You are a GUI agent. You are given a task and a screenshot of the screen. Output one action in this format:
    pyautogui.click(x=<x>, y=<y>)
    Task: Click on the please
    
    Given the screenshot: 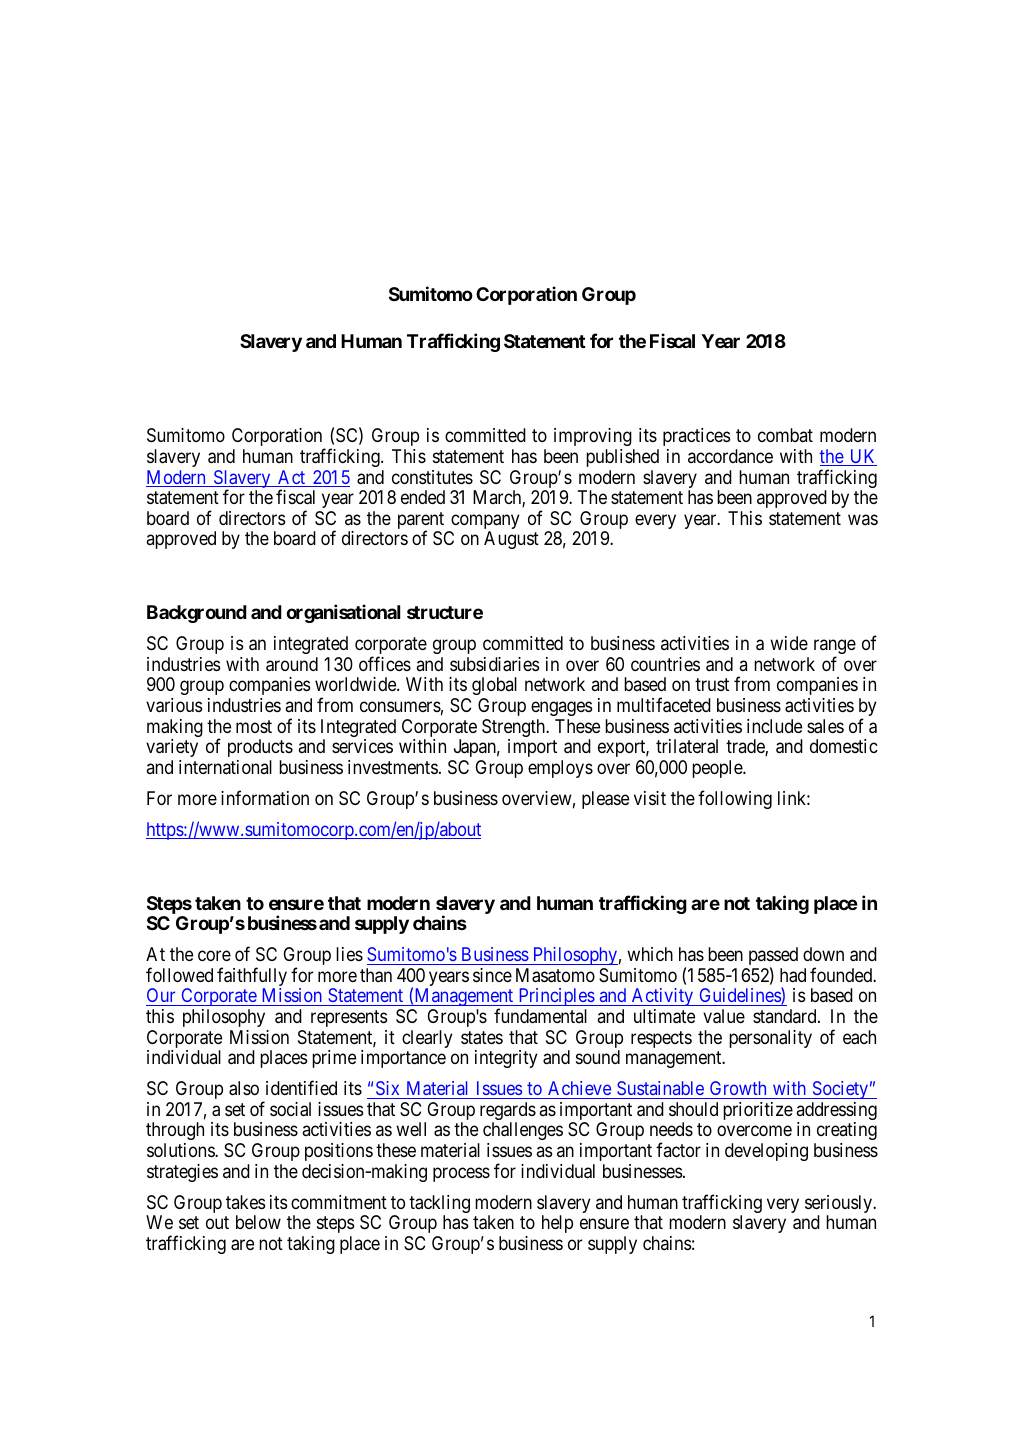 What is the action you would take?
    pyautogui.click(x=605, y=800)
